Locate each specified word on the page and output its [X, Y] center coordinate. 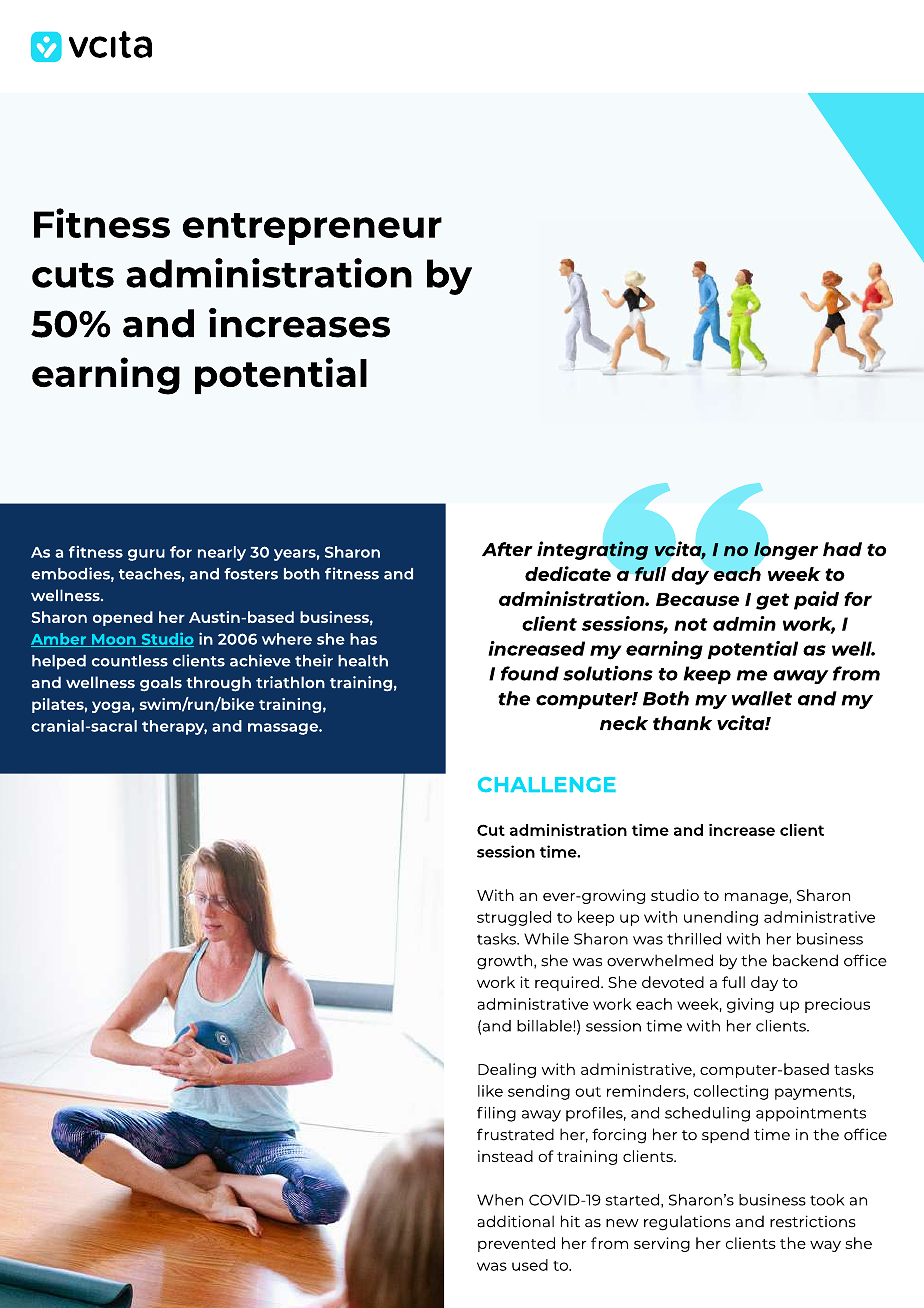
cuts [73, 275]
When [500, 1200]
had [842, 549]
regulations [687, 1223]
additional [515, 1221]
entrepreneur [312, 229]
